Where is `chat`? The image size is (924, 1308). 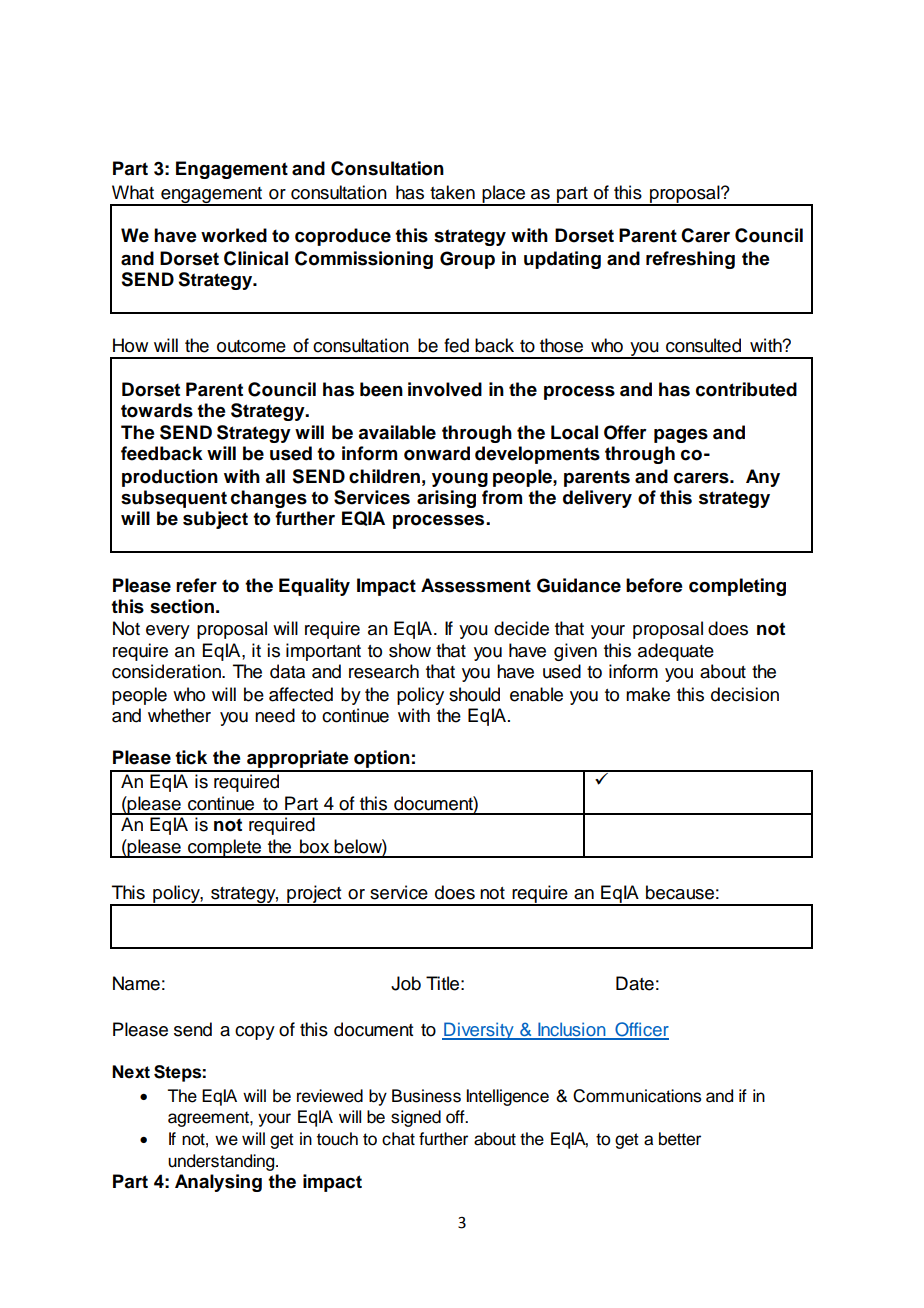 chat is located at coordinates (398, 1139).
